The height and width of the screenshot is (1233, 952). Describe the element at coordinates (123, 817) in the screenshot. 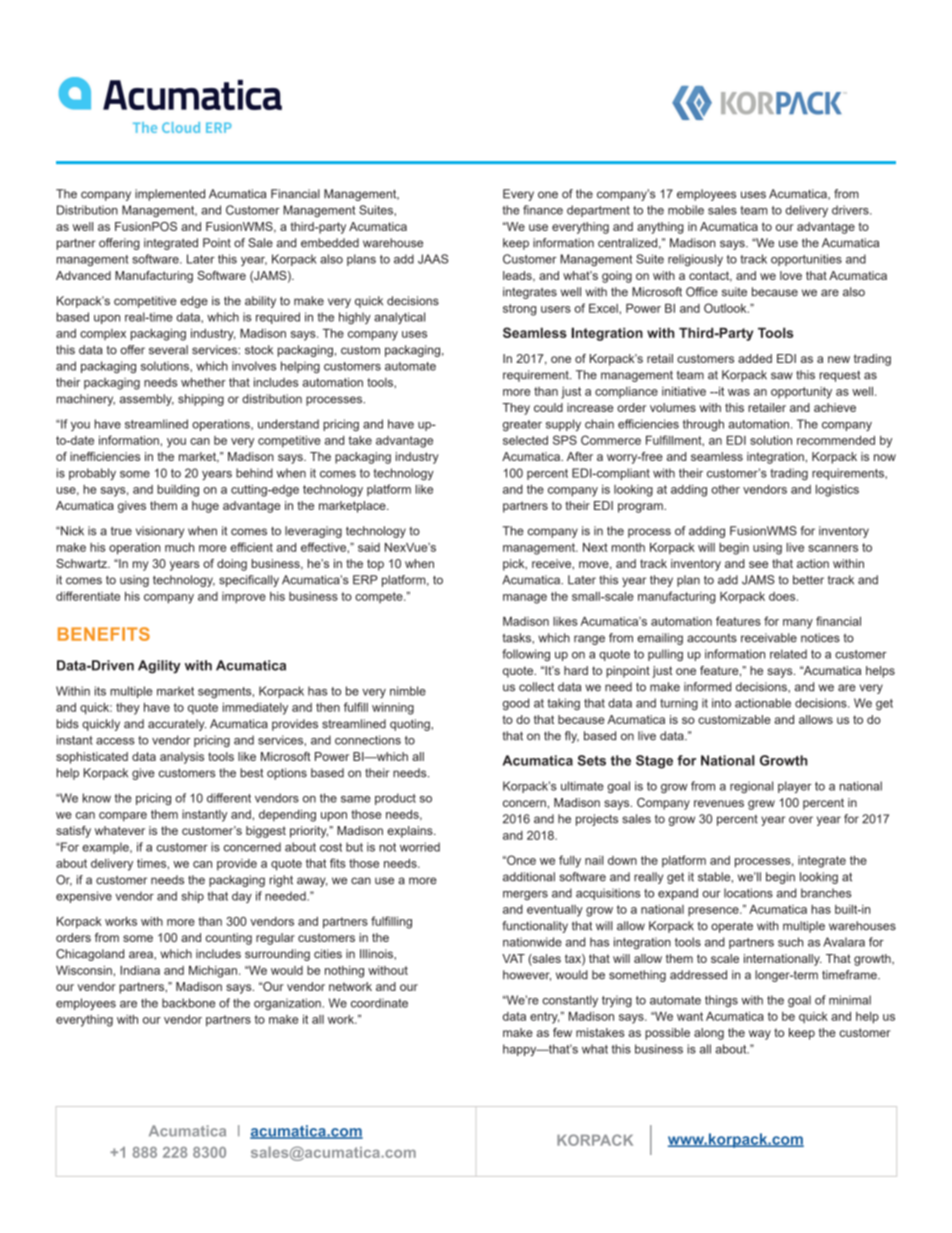

I see `compare` at that location.
